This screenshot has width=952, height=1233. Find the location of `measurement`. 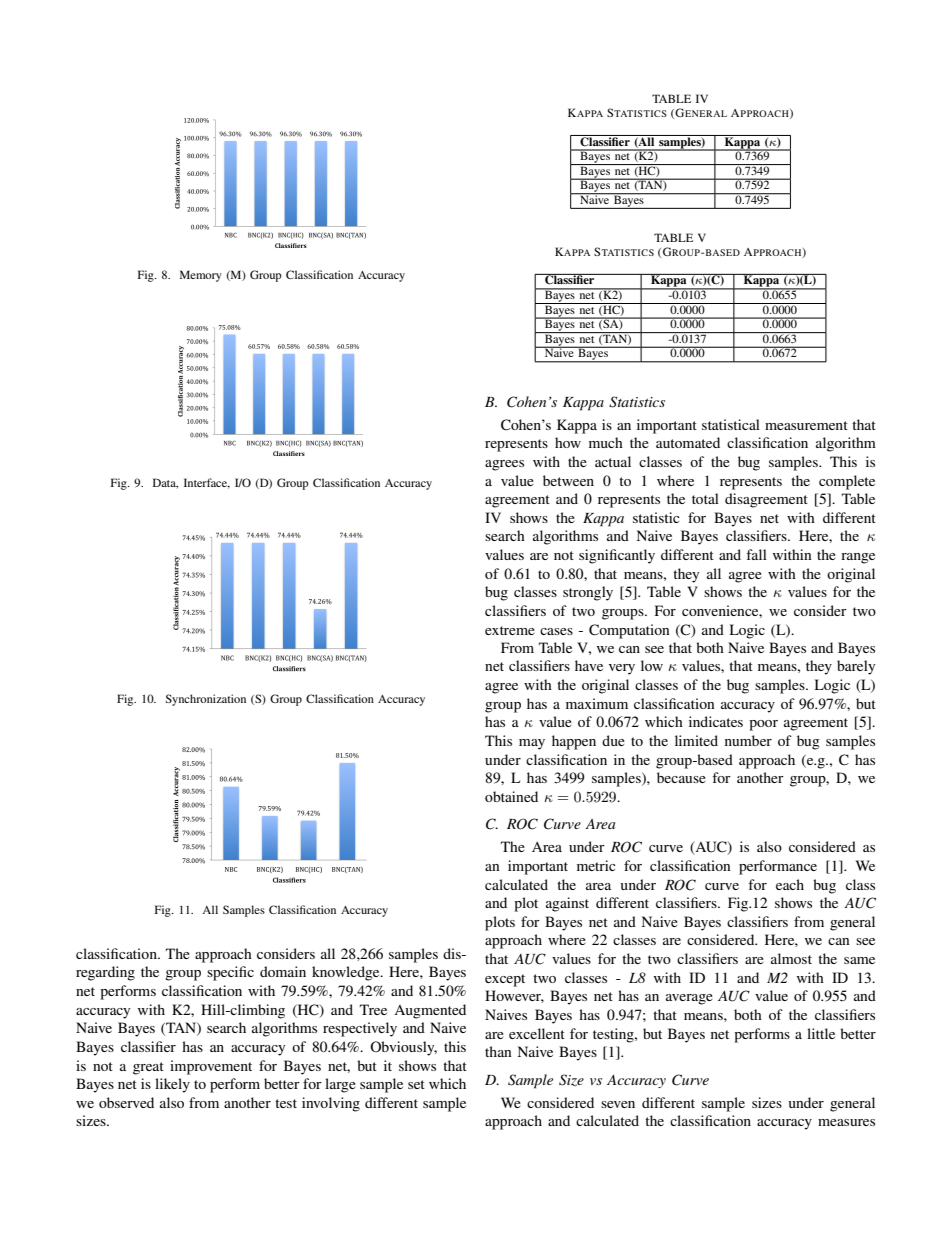

measurement is located at coordinates (806, 425).
